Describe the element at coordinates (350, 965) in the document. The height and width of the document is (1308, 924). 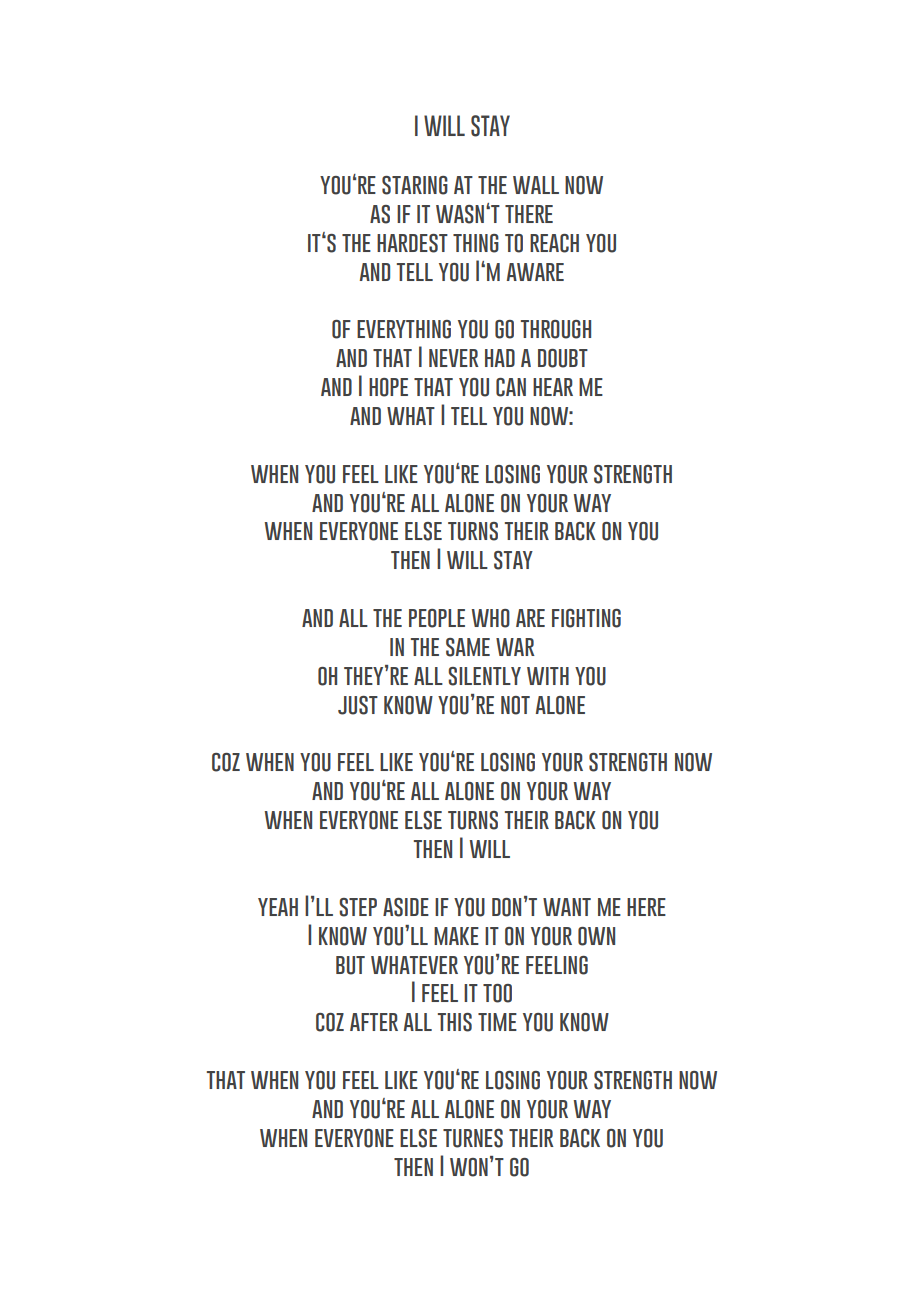
I see `but` at that location.
